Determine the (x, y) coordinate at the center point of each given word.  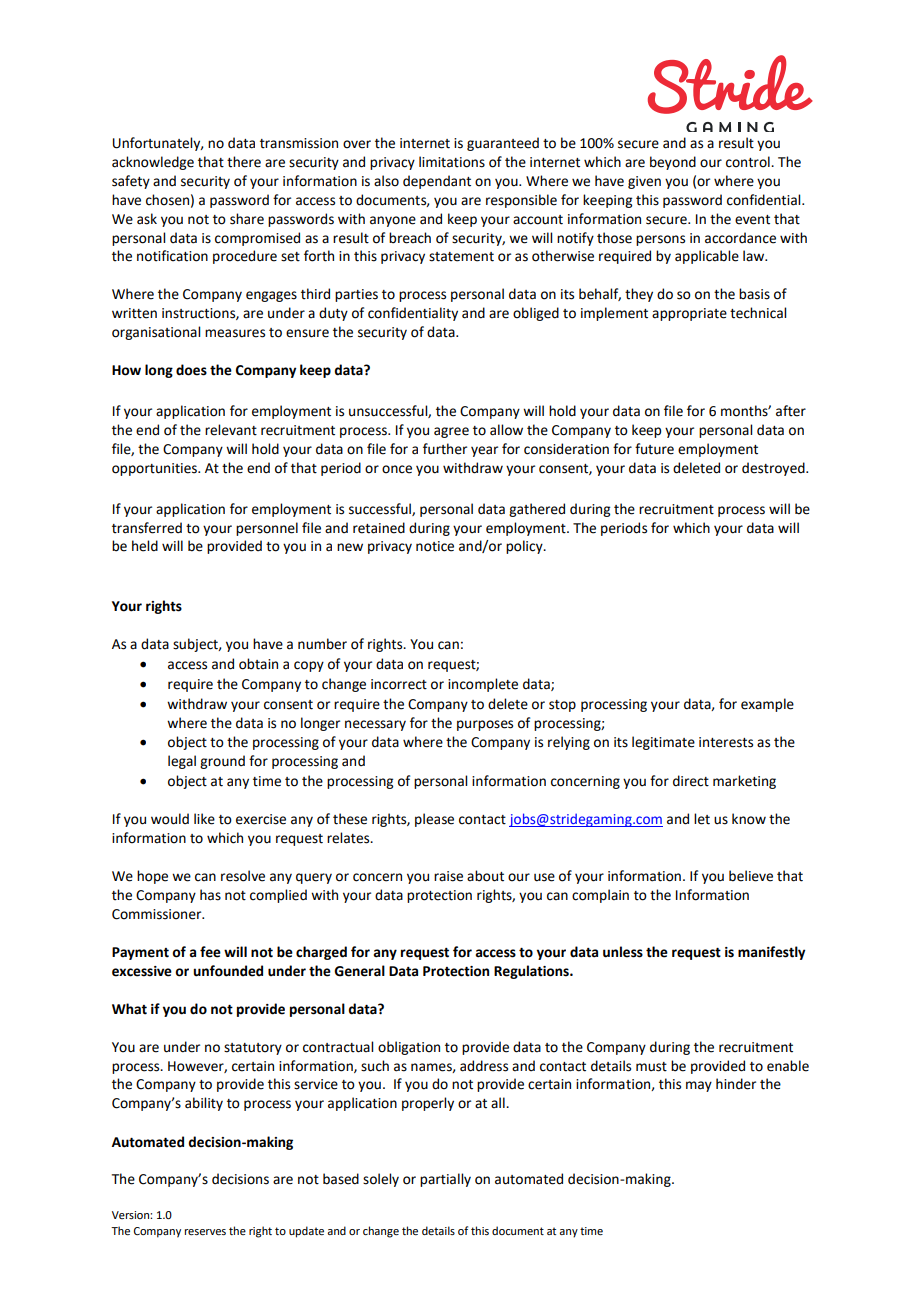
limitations (452, 162)
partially (445, 1180)
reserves (205, 1232)
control (749, 162)
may (699, 1086)
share (247, 219)
